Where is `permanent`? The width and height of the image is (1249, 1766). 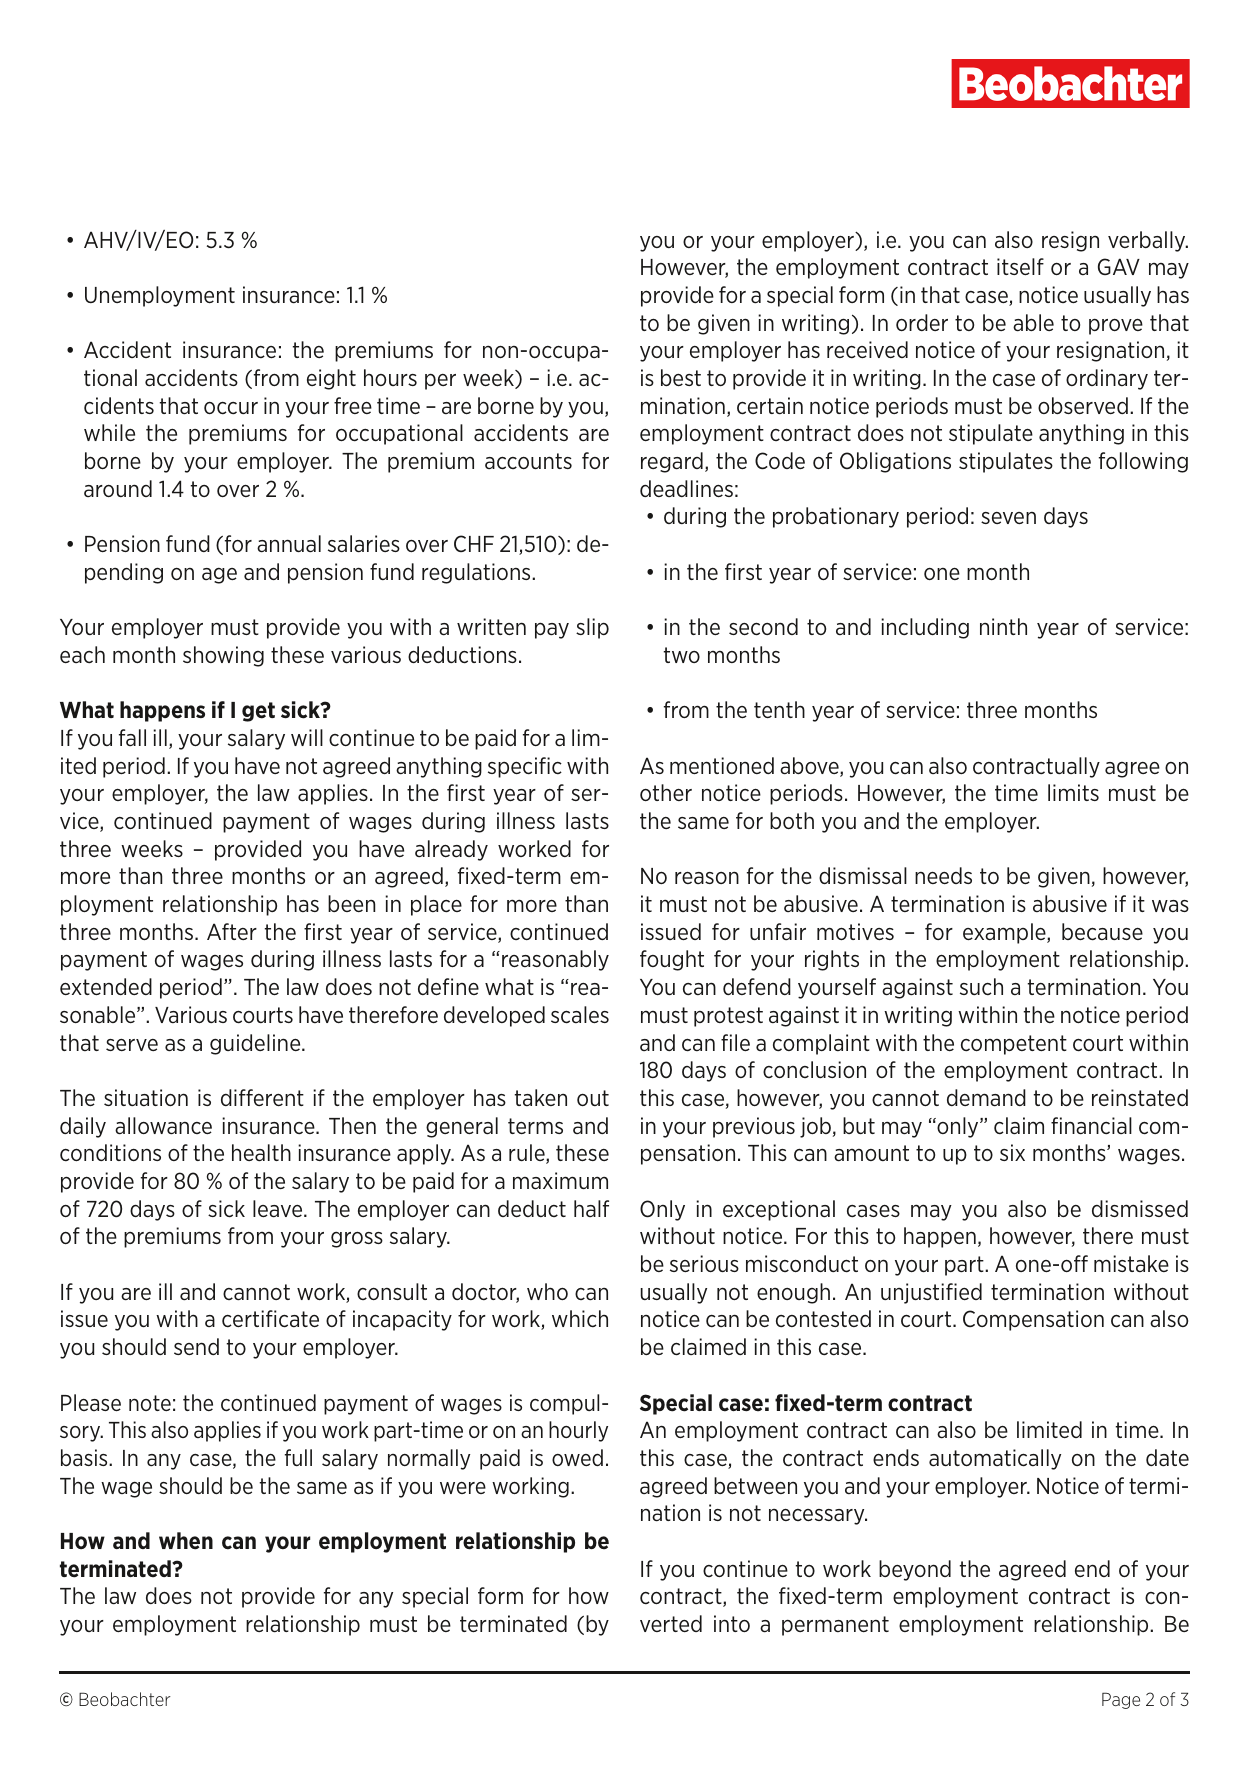
permanent is located at coordinates (835, 1626).
